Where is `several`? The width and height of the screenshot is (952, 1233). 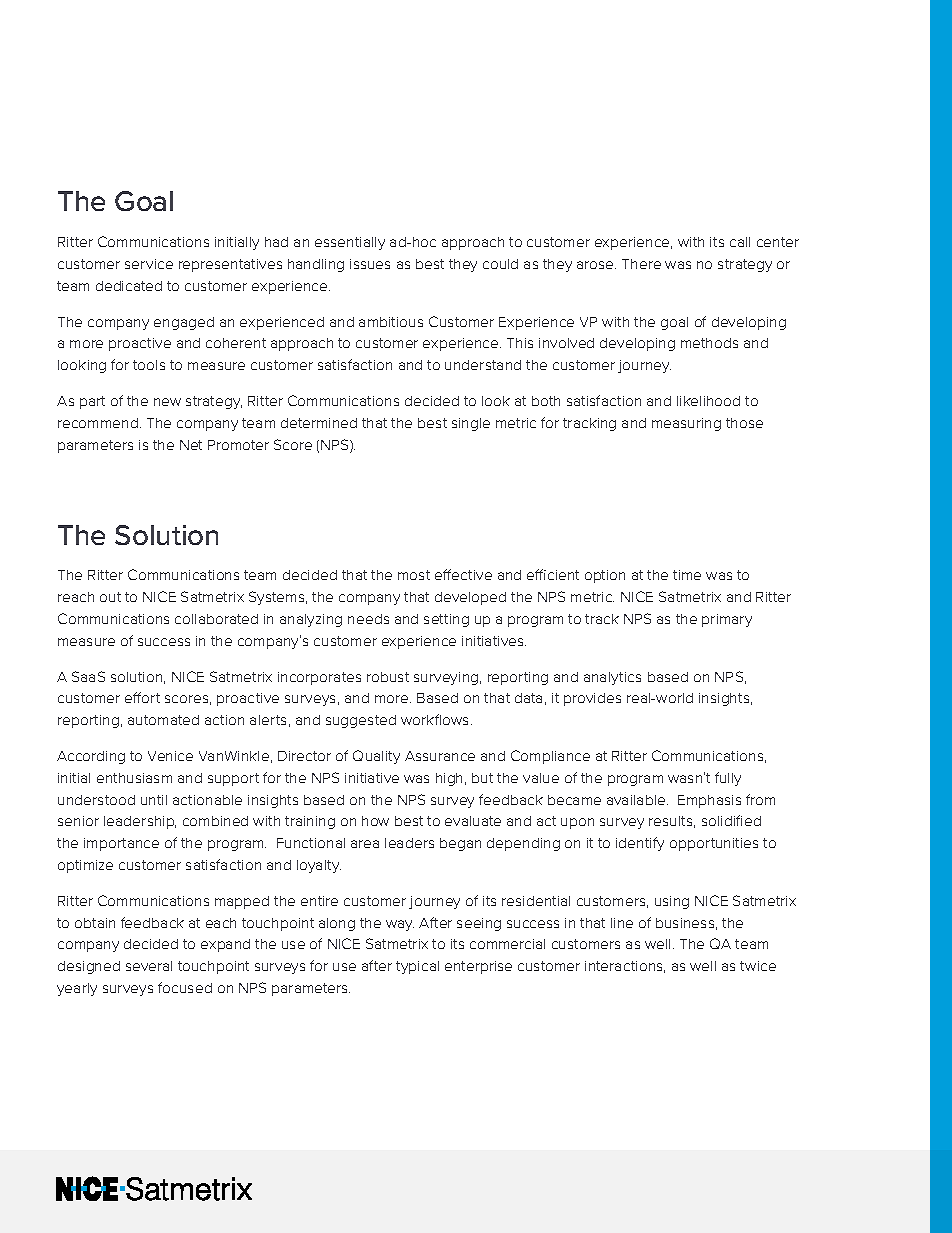
several is located at coordinates (149, 966).
